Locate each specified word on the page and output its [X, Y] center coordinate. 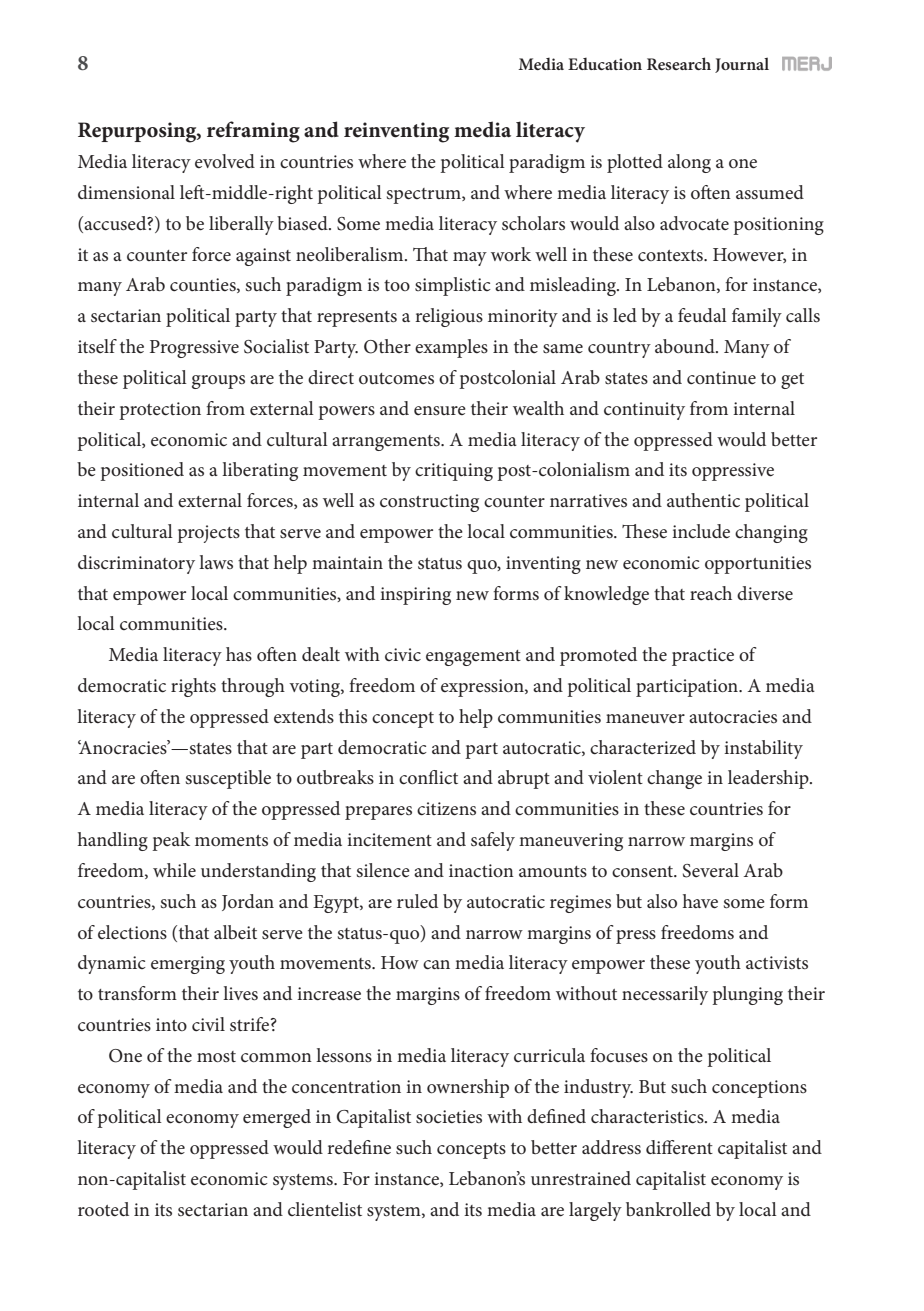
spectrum [425, 196]
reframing [253, 132]
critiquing [454, 472]
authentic [703, 500]
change [674, 779]
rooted [103, 1209]
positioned [142, 471]
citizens [446, 809]
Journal [742, 65]
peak [171, 841]
